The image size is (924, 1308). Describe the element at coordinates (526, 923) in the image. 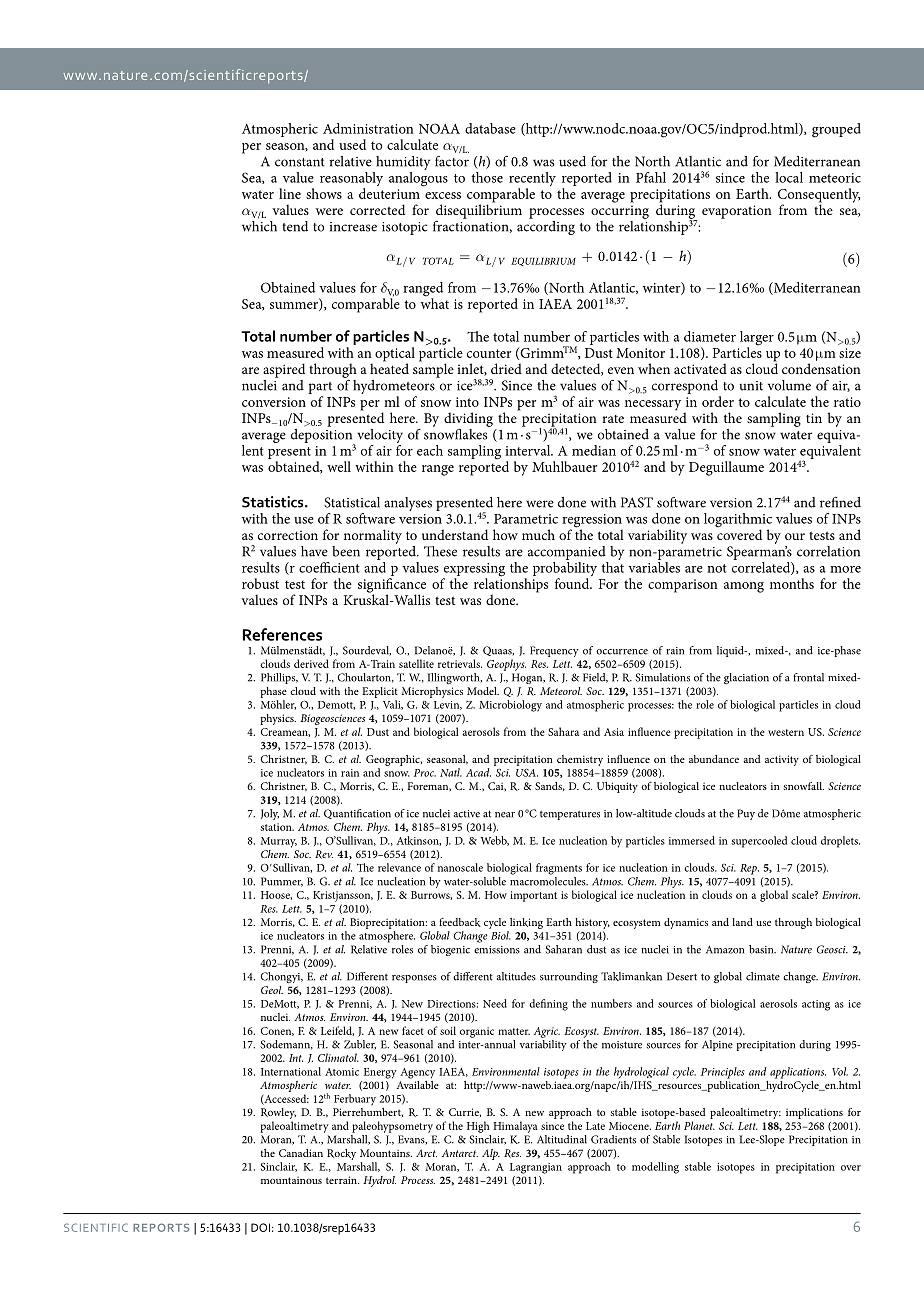

I see `linking` at that location.
